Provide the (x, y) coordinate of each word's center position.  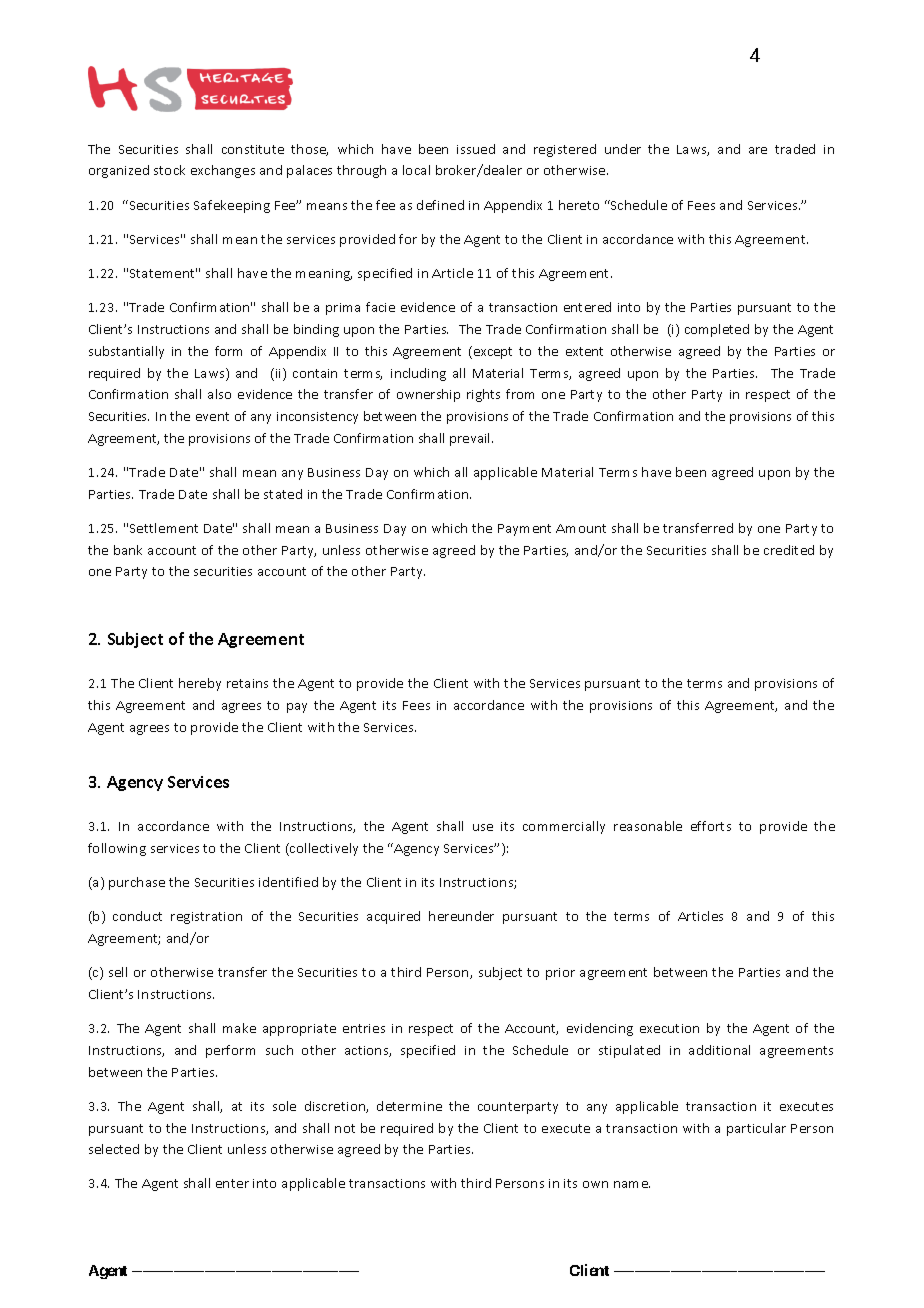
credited (789, 550)
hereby (200, 684)
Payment (524, 530)
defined (440, 205)
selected (114, 1149)
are (758, 150)
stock (169, 170)
